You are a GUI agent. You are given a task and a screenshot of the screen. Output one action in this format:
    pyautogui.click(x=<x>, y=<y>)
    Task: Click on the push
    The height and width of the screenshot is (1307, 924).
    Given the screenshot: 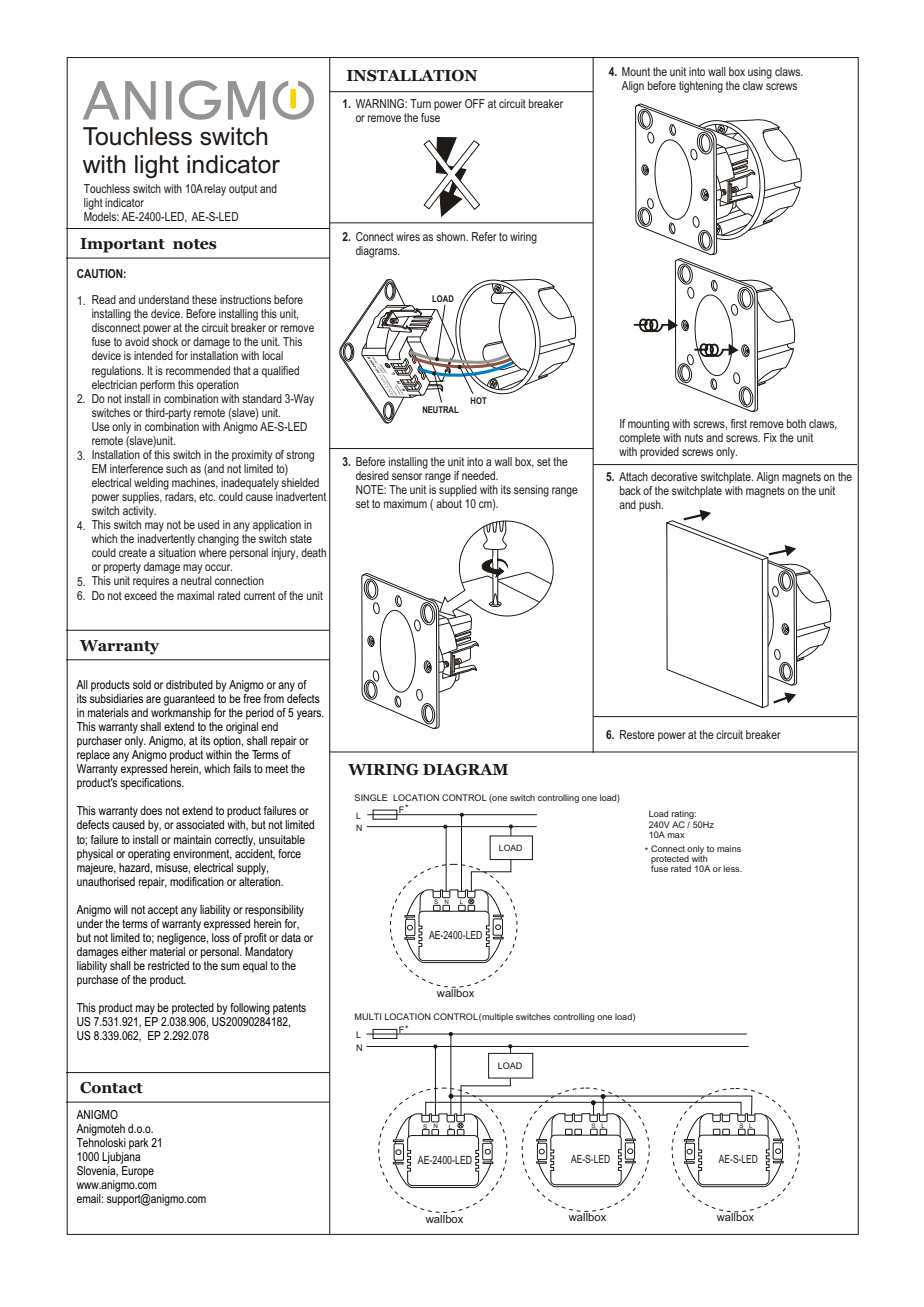 What is the action you would take?
    pyautogui.click(x=651, y=506)
